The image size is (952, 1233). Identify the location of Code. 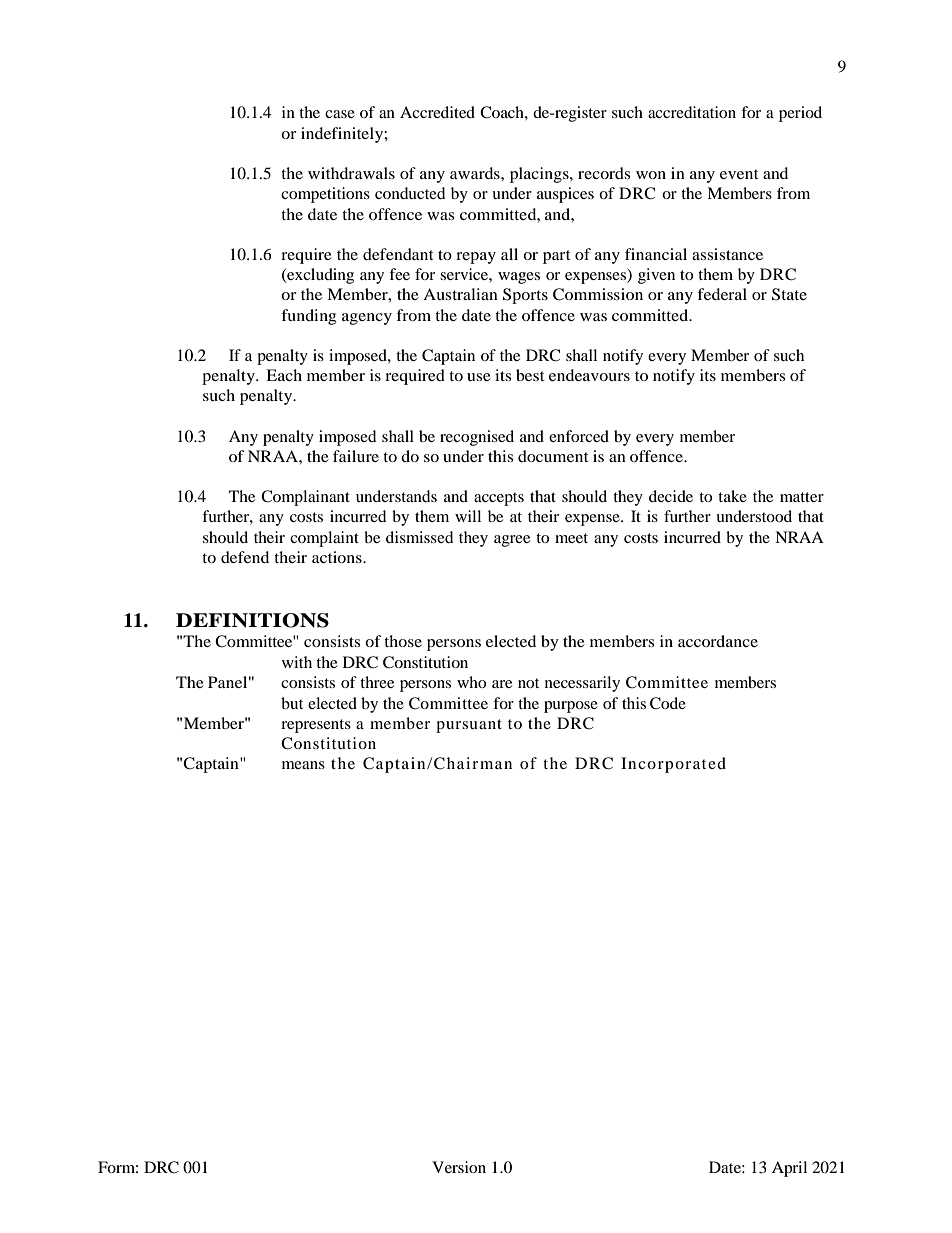
(668, 703).
